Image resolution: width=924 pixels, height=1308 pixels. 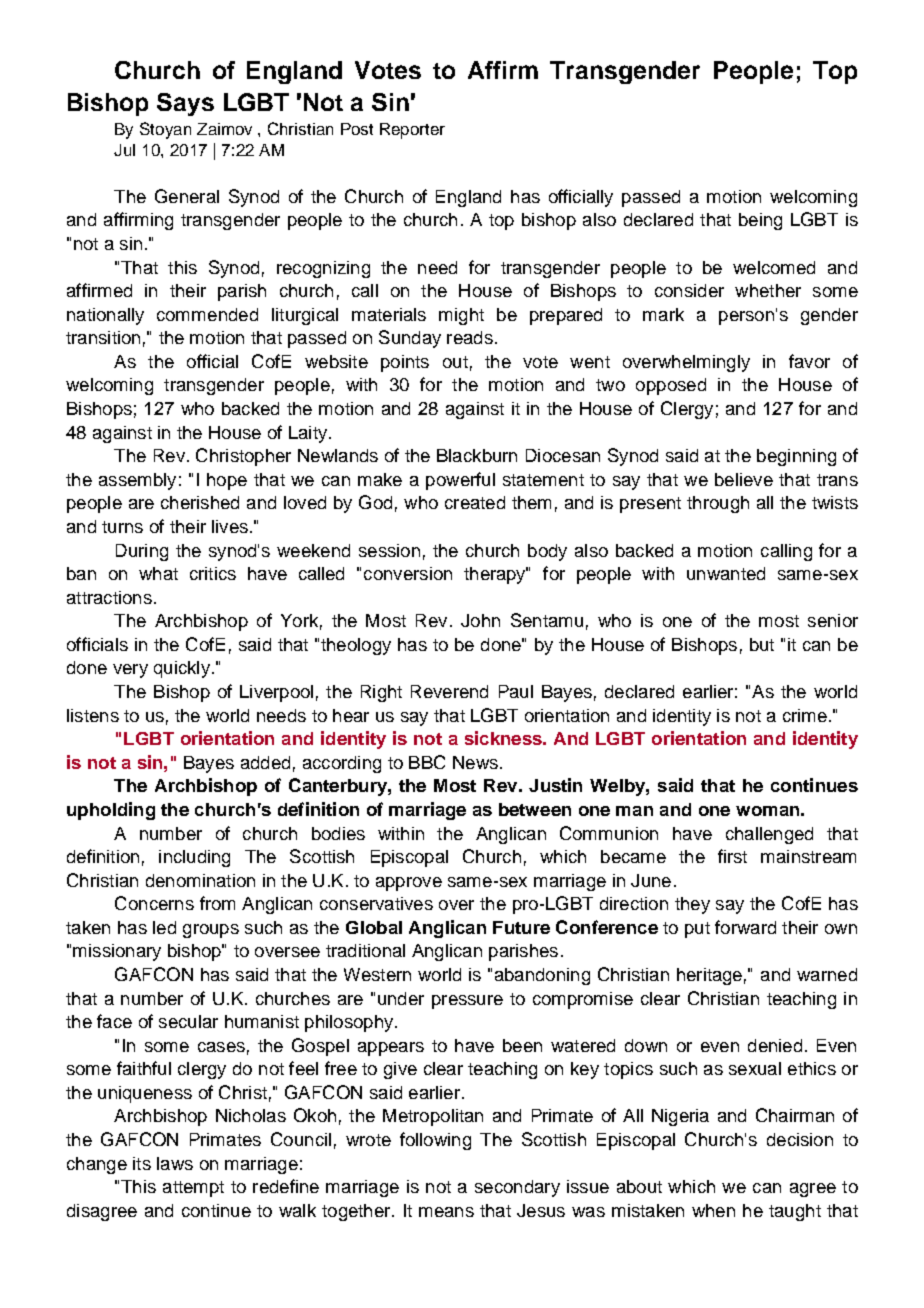 I want to click on Reporter, so click(x=412, y=131).
